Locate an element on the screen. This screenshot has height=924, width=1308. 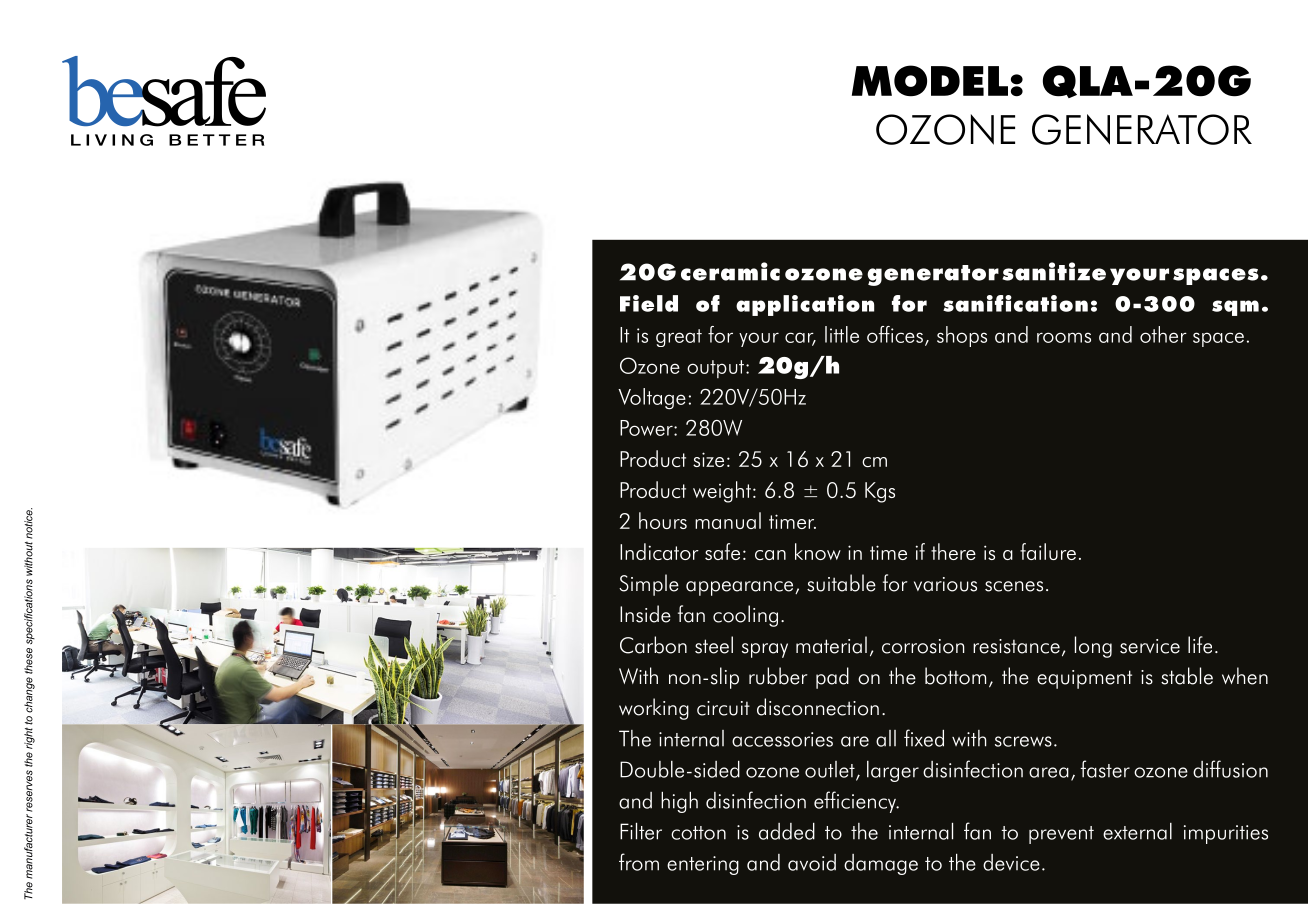
sanitize is located at coordinates (1054, 271).
